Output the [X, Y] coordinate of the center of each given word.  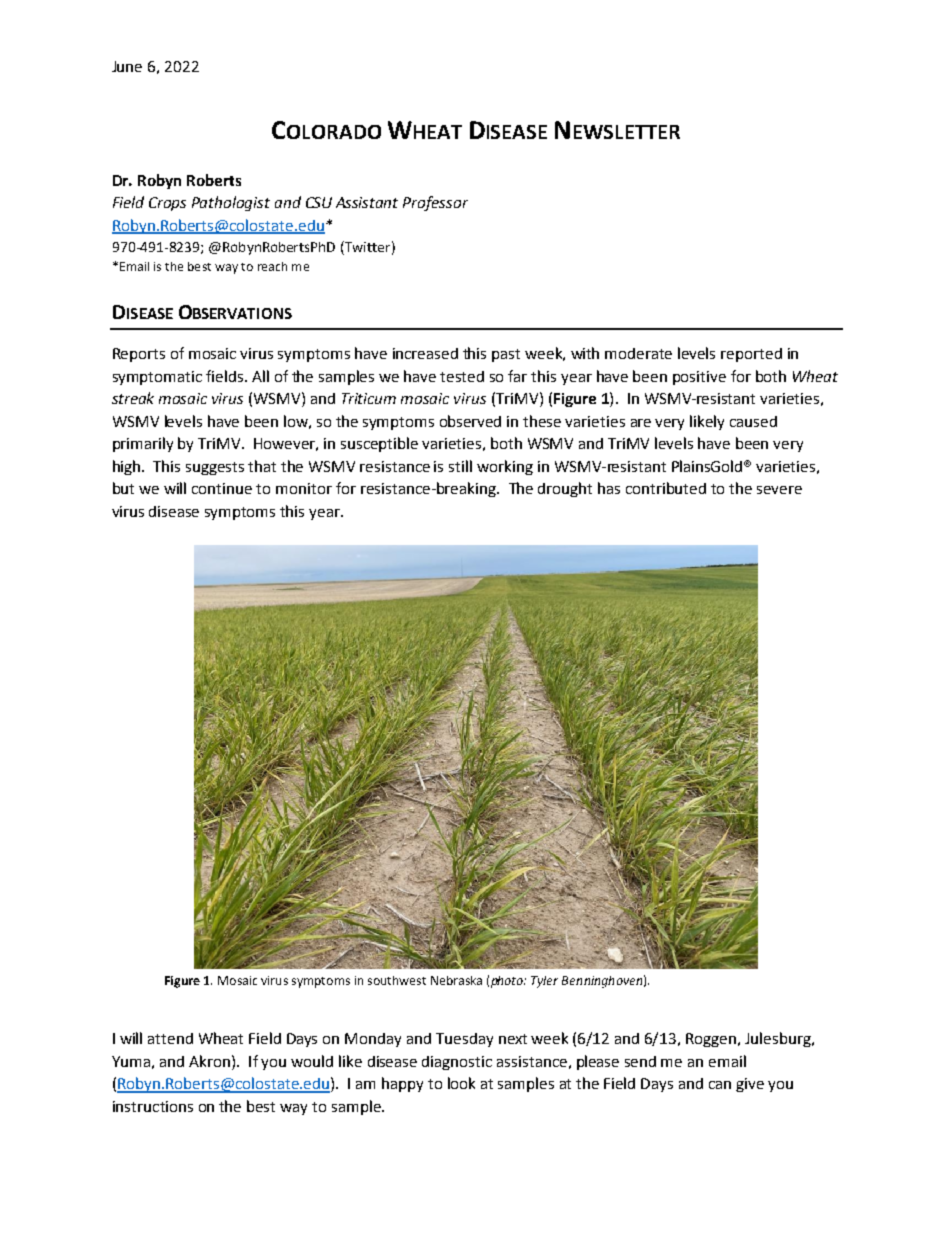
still [460, 466]
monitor [304, 488]
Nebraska [456, 980]
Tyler [544, 982]
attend [170, 1038]
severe [779, 490]
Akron [211, 1061]
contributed [666, 488]
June [127, 66]
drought [565, 489]
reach [272, 266]
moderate [638, 353]
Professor [435, 203]
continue [222, 488]
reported [751, 355]
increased [425, 353]
